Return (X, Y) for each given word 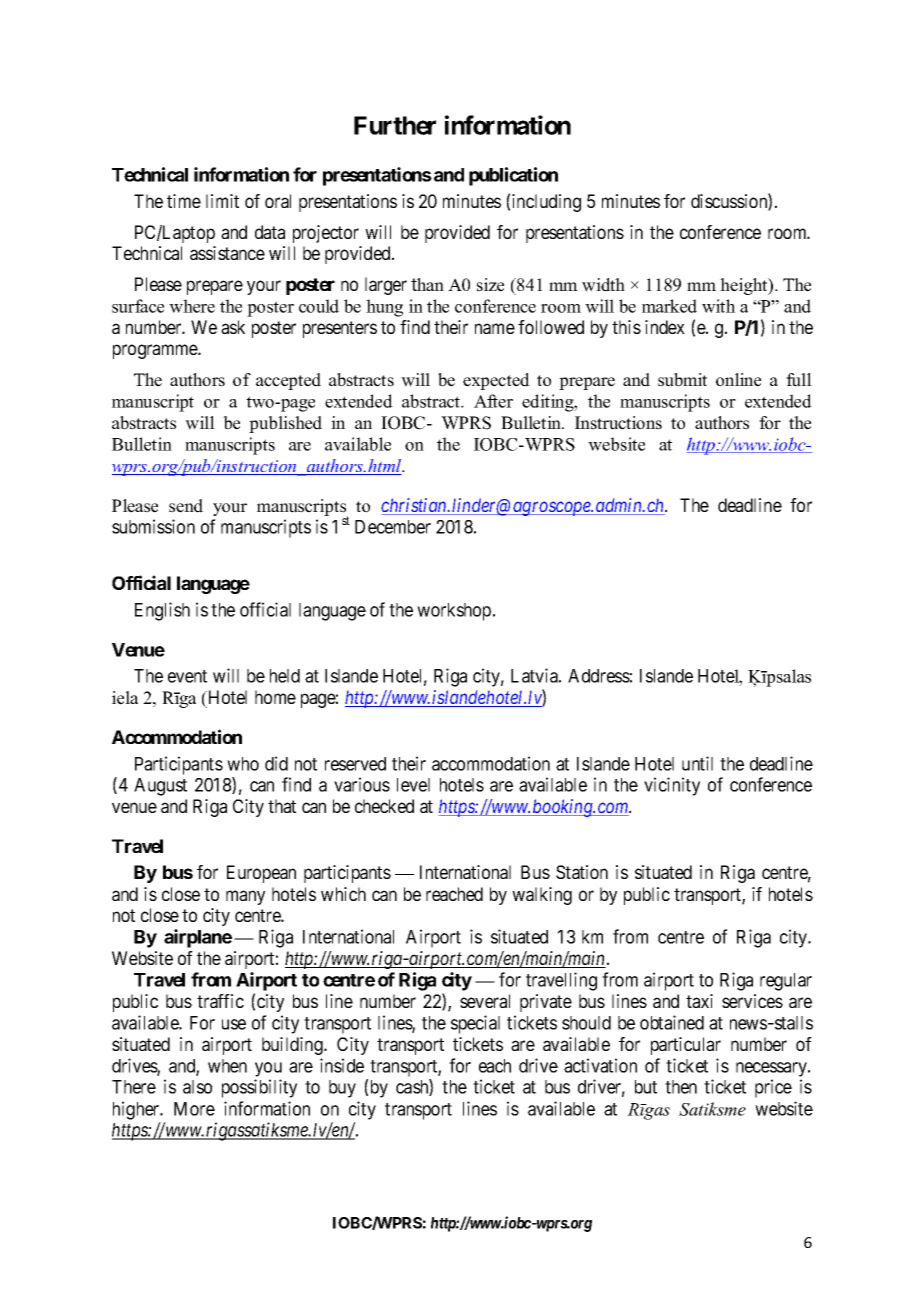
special (475, 1024)
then (681, 1087)
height (745, 286)
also (197, 1087)
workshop (454, 612)
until (697, 763)
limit (222, 201)
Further (395, 125)
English (162, 611)
